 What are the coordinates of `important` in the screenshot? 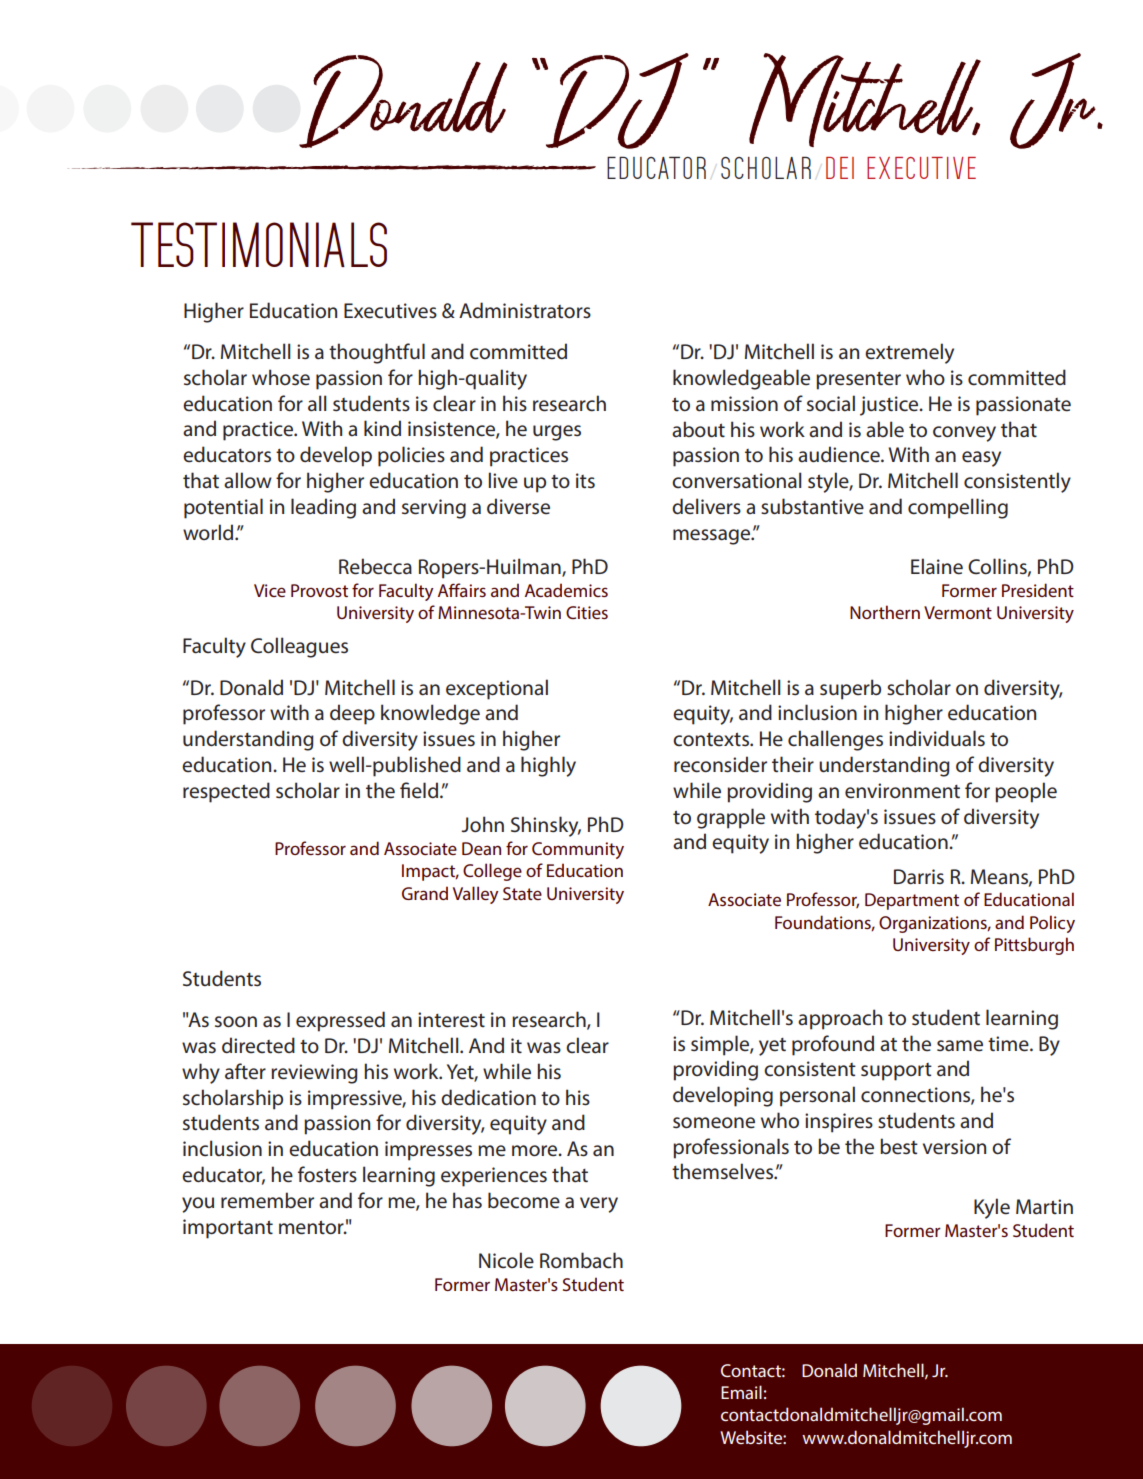 It's located at (228, 1229).
